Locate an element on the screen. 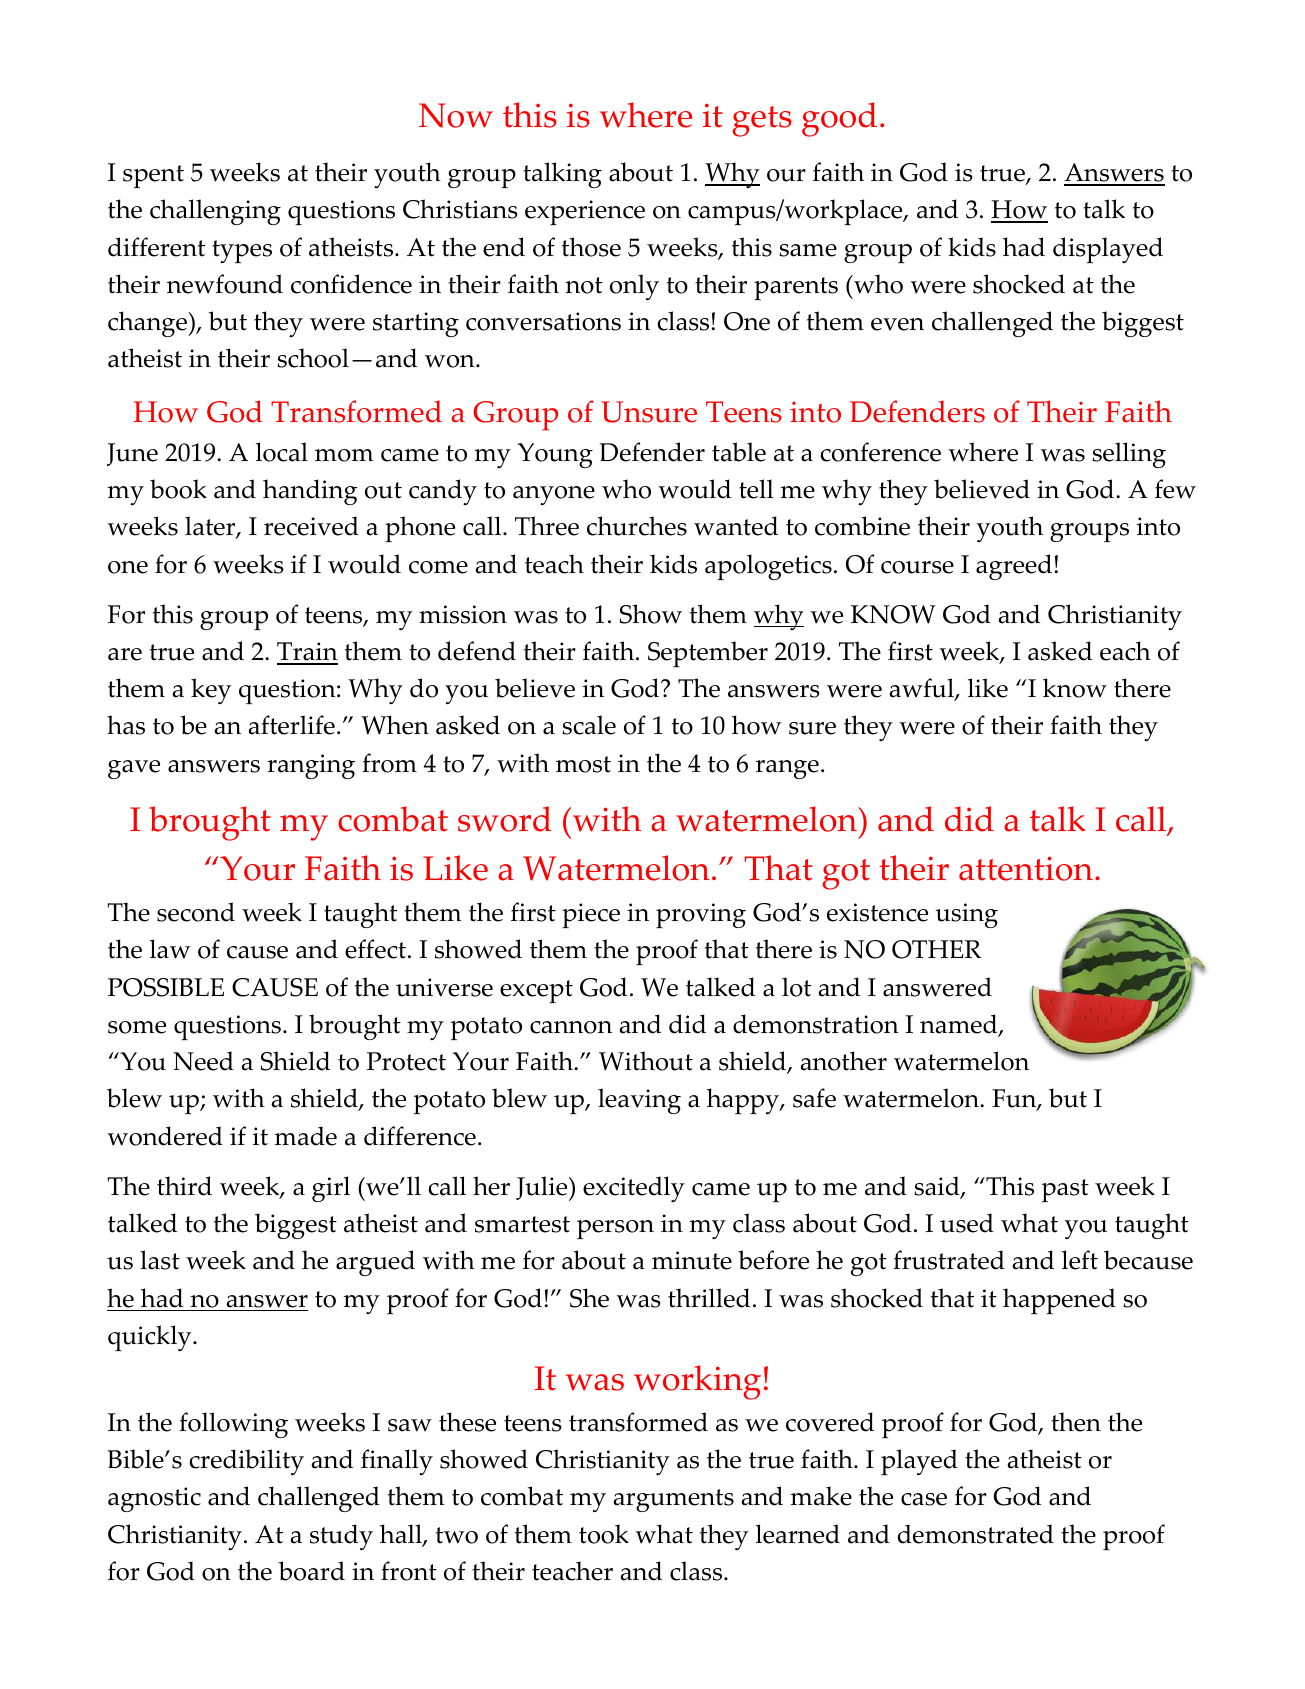  agreed is located at coordinates (1014, 567).
